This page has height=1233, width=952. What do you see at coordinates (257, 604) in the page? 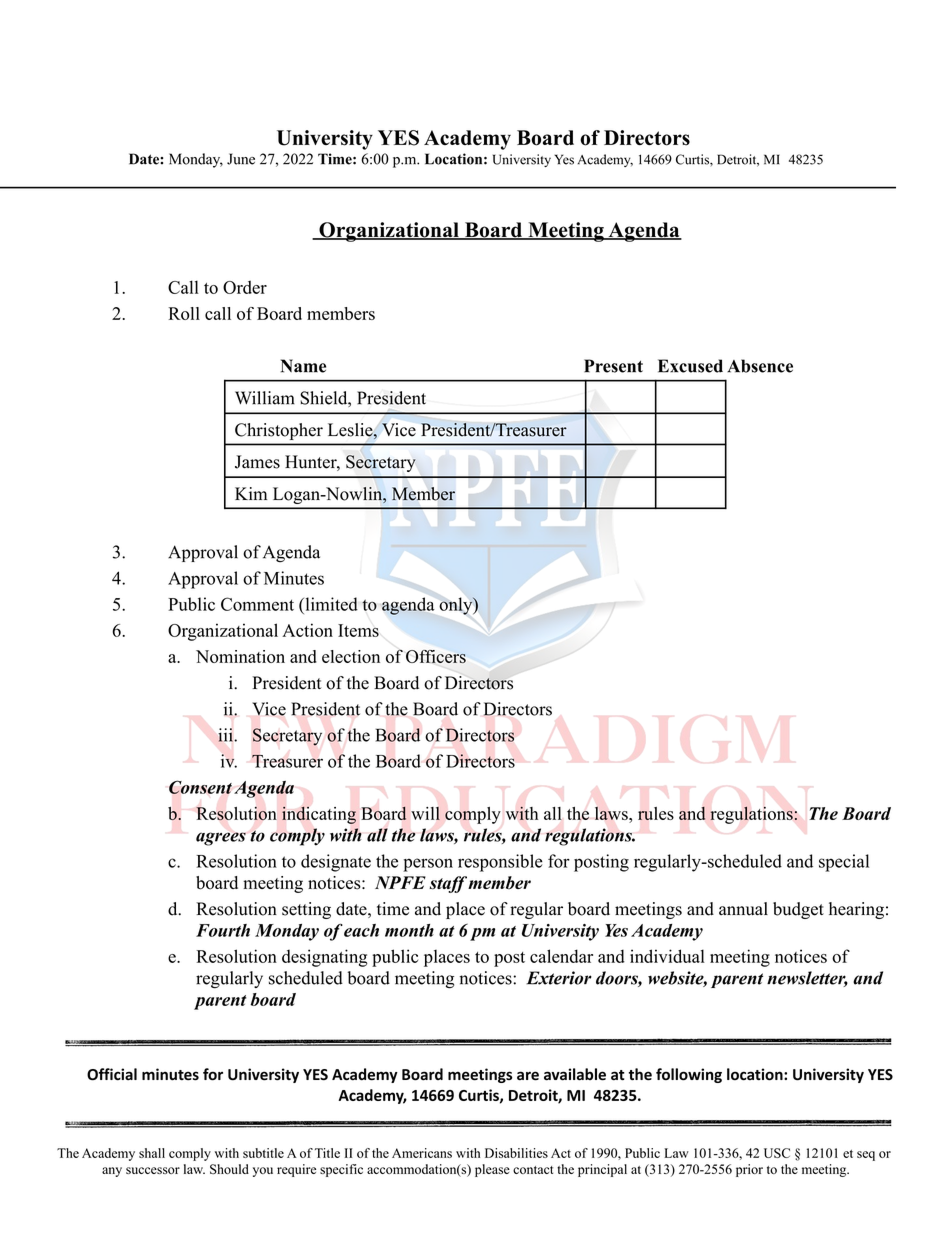
I see `Comment` at bounding box center [257, 604].
